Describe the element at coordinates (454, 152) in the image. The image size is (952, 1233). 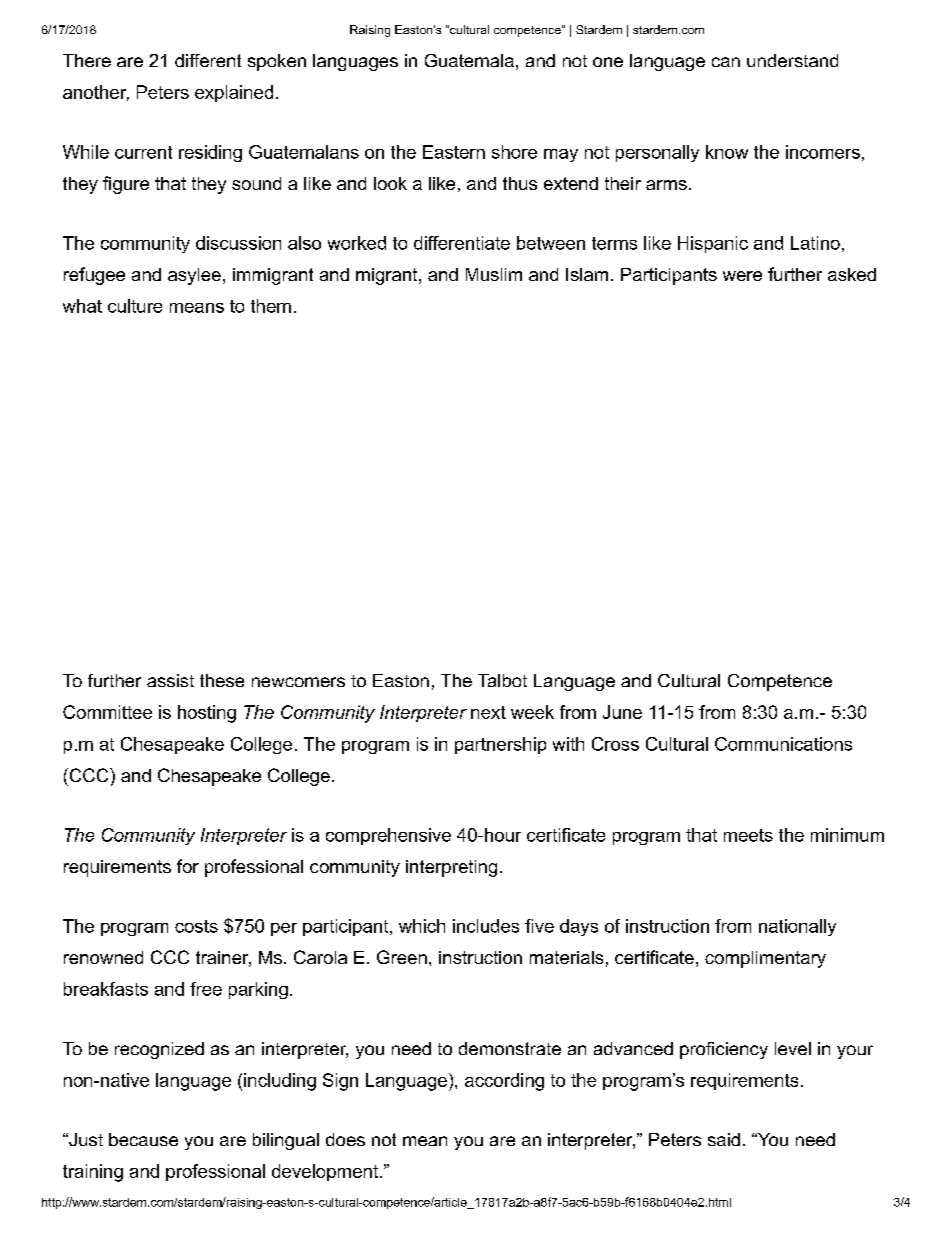
I see `Eastern` at that location.
